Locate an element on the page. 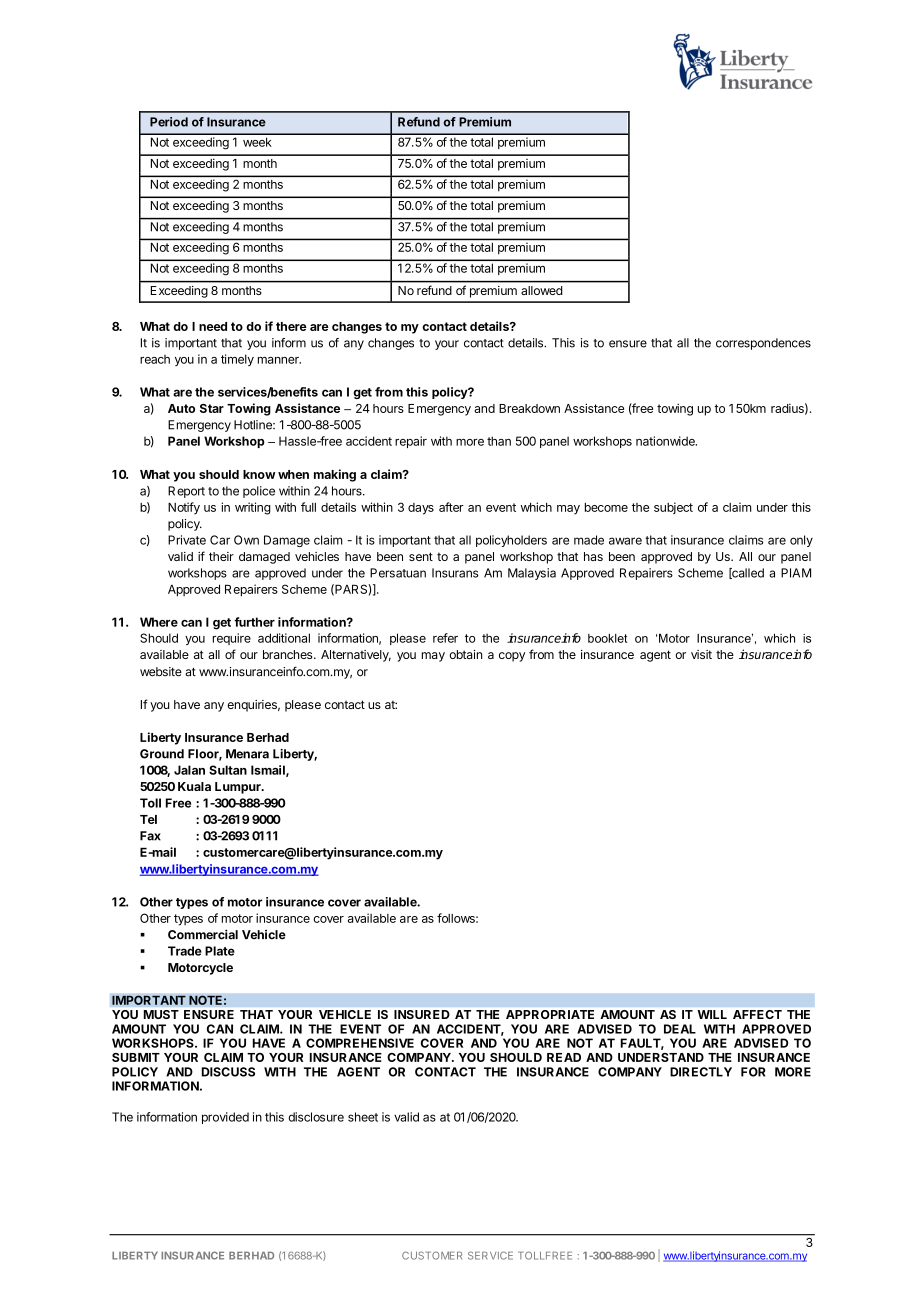  Fax is located at coordinates (150, 836).
